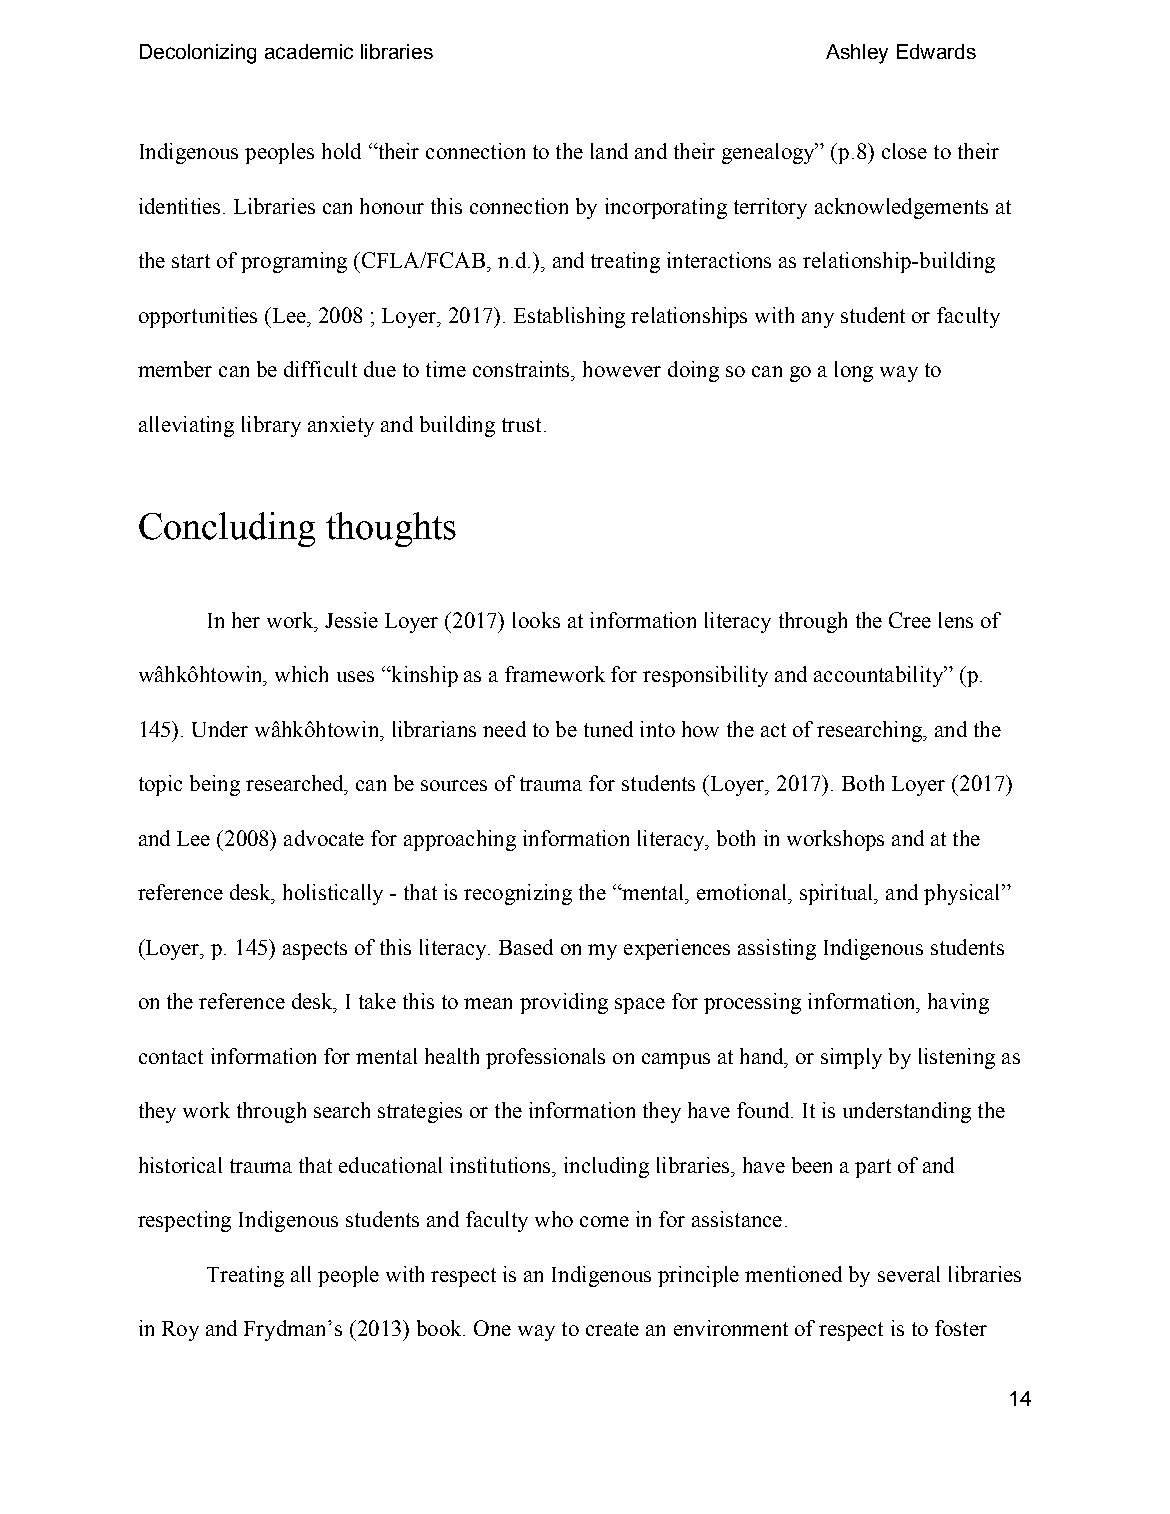 This document has height=1514, width=1170. What do you see at coordinates (609, 151) in the document?
I see `land` at bounding box center [609, 151].
